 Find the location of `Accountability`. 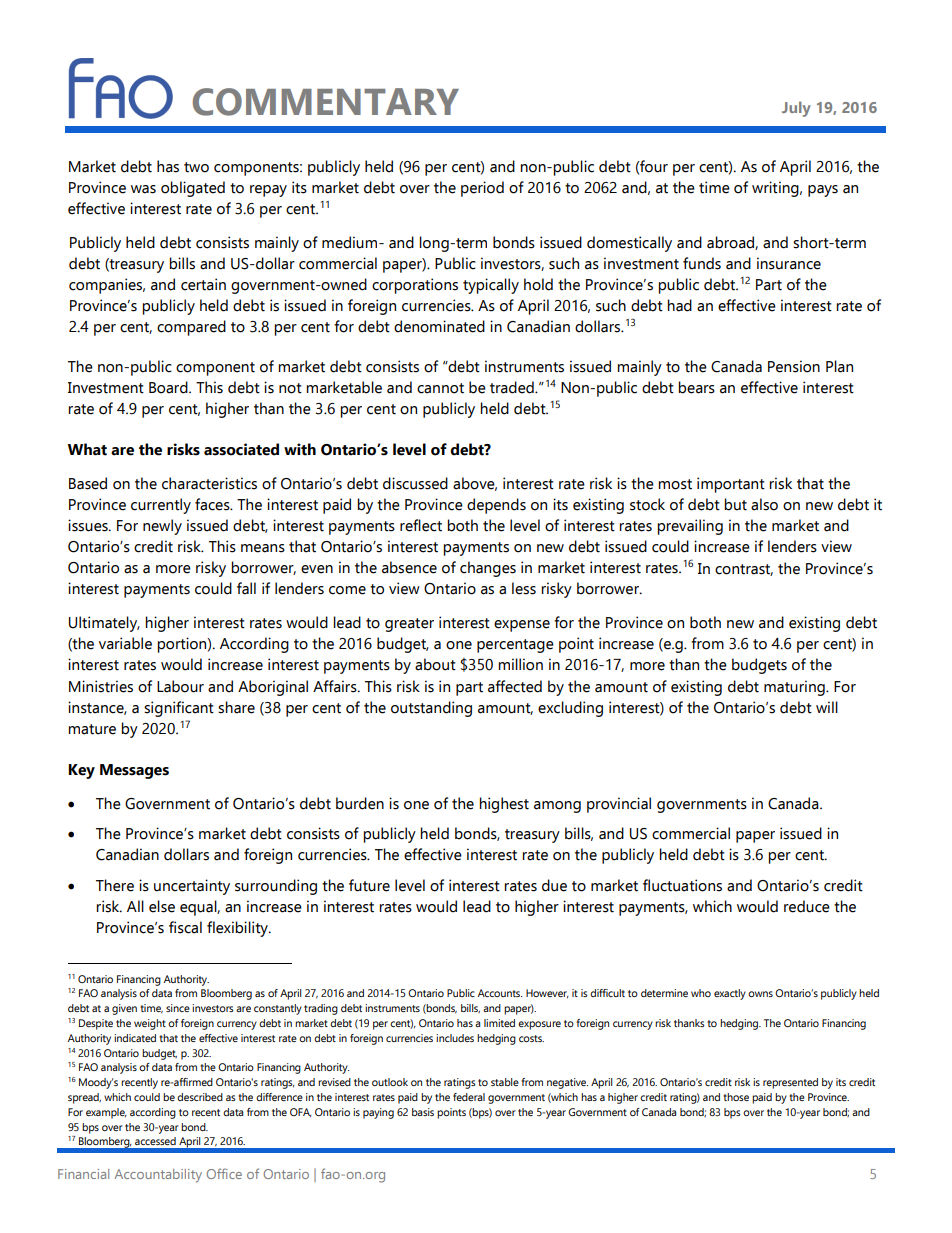

Accountability is located at coordinates (158, 1176).
